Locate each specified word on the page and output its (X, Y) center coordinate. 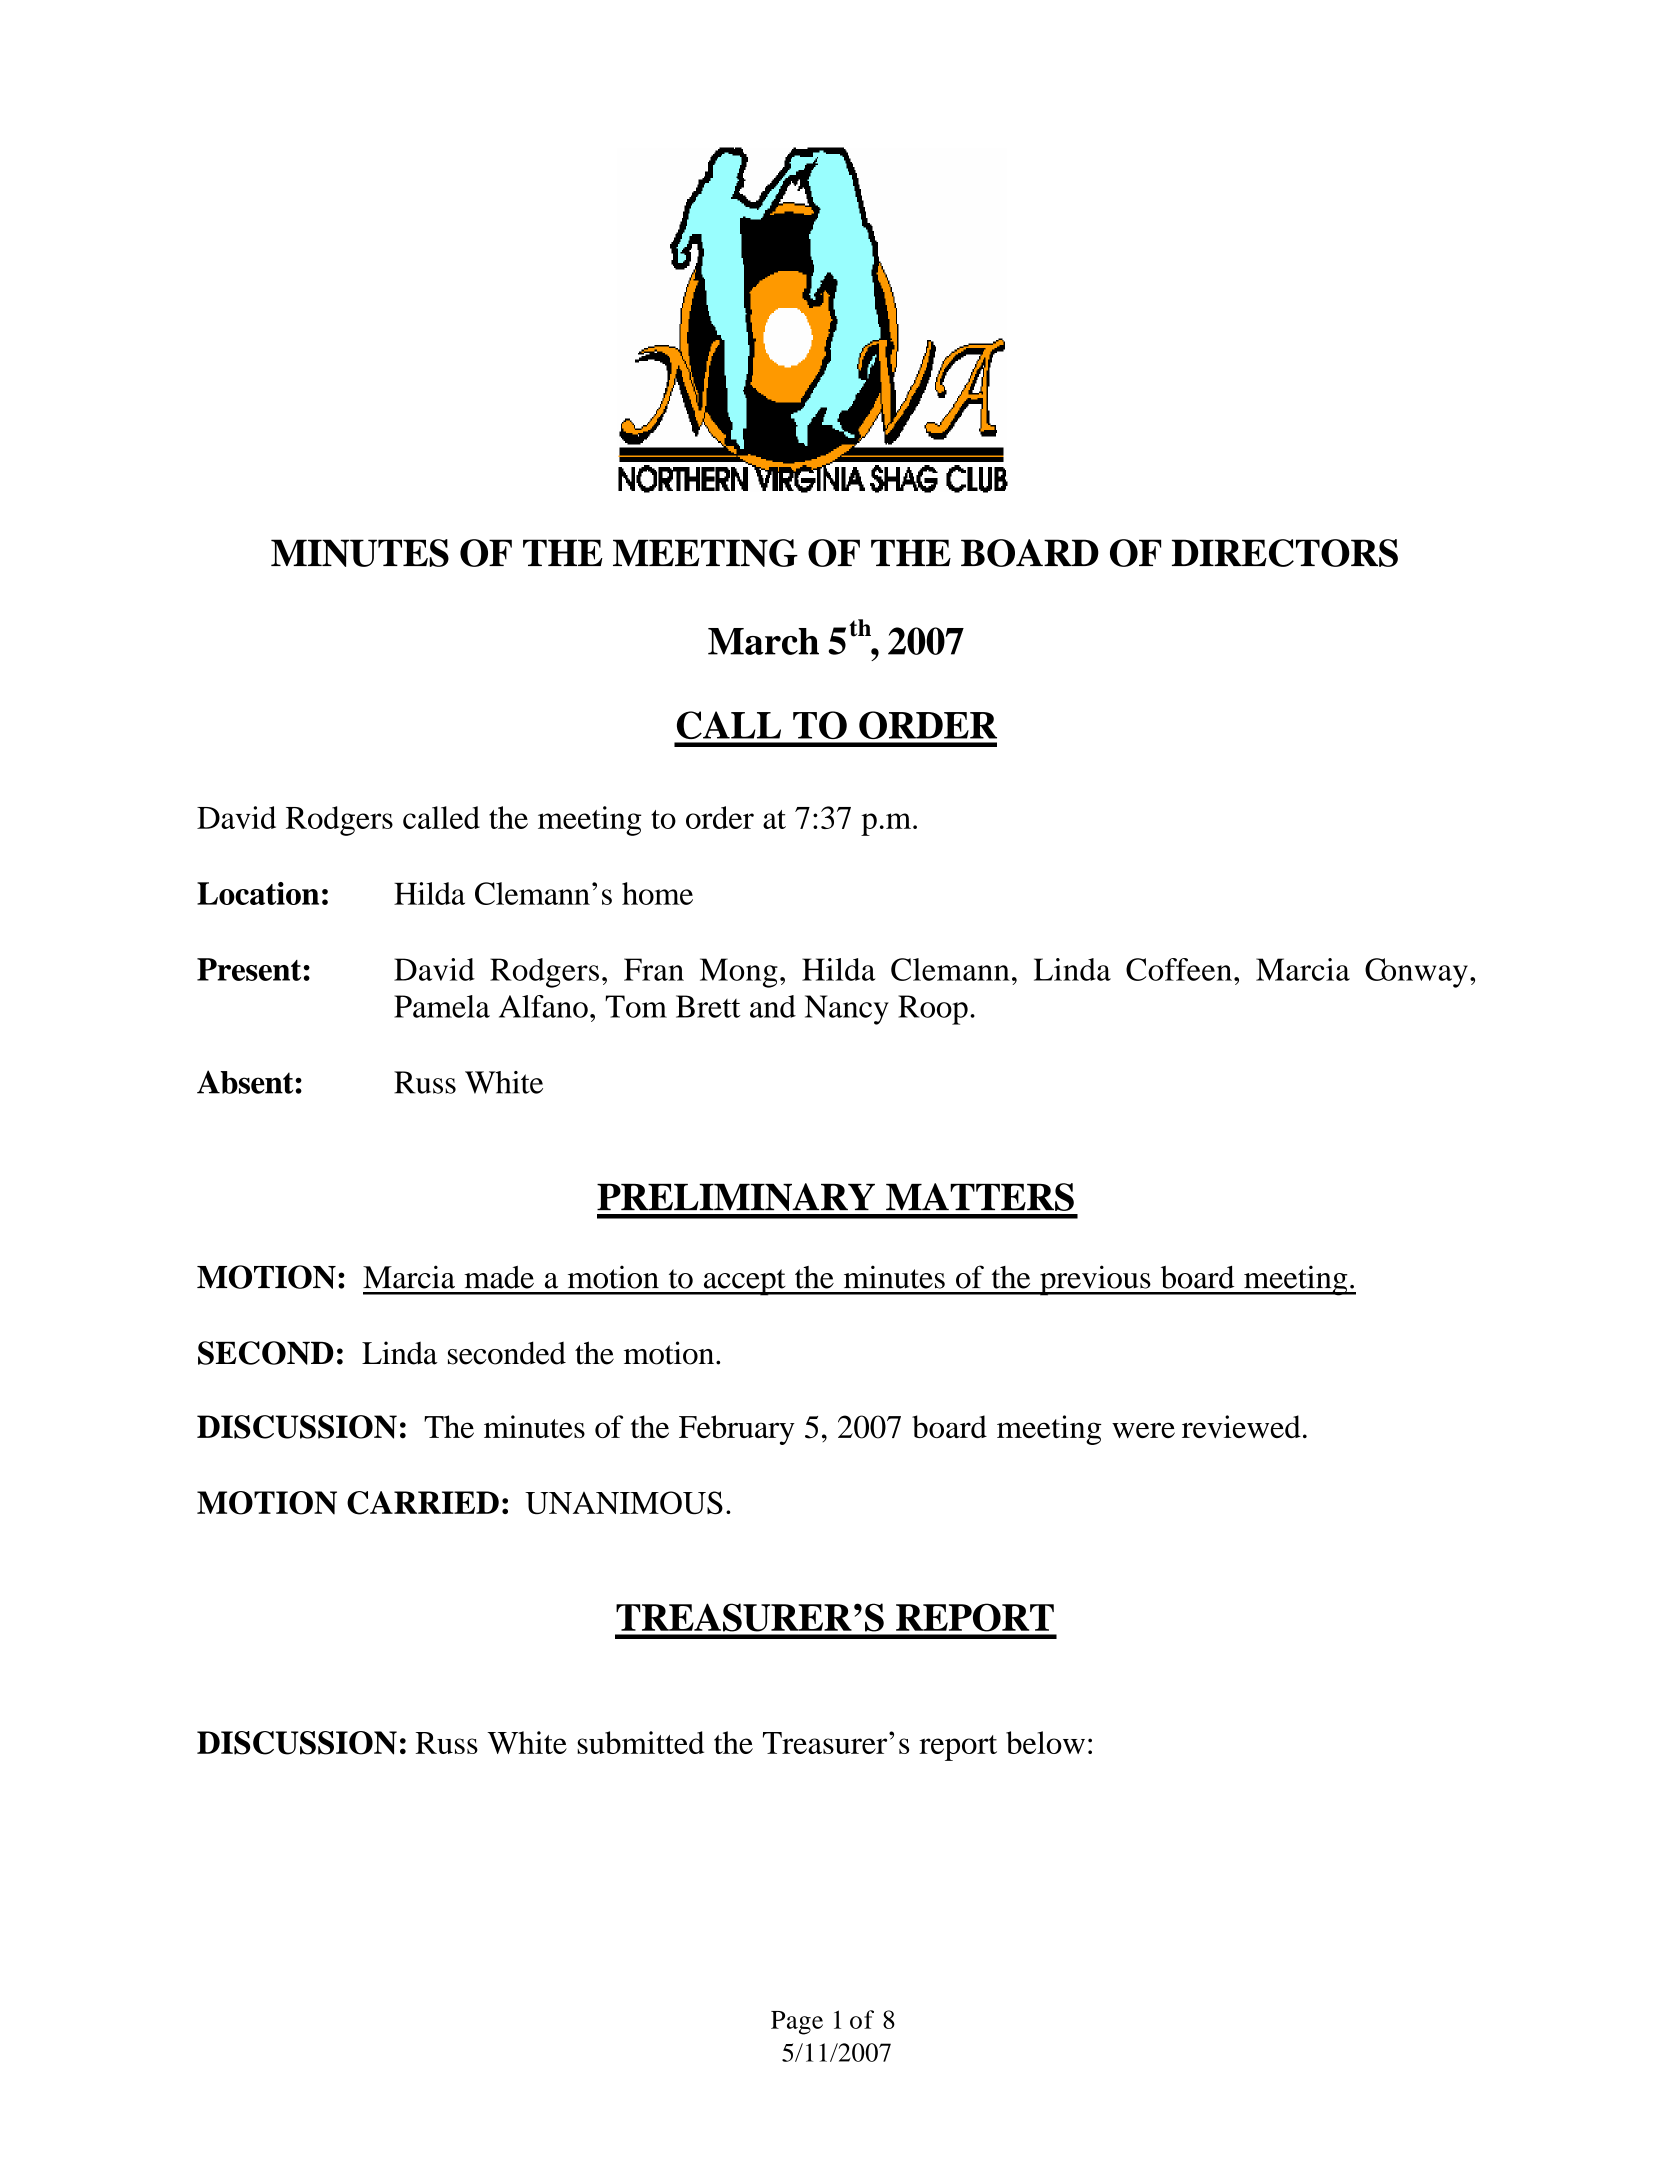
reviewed (1241, 1426)
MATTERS (980, 1197)
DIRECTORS (1285, 553)
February (737, 1430)
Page (797, 2023)
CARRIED (423, 1503)
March (763, 641)
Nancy (847, 1010)
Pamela (442, 1006)
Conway (1416, 973)
